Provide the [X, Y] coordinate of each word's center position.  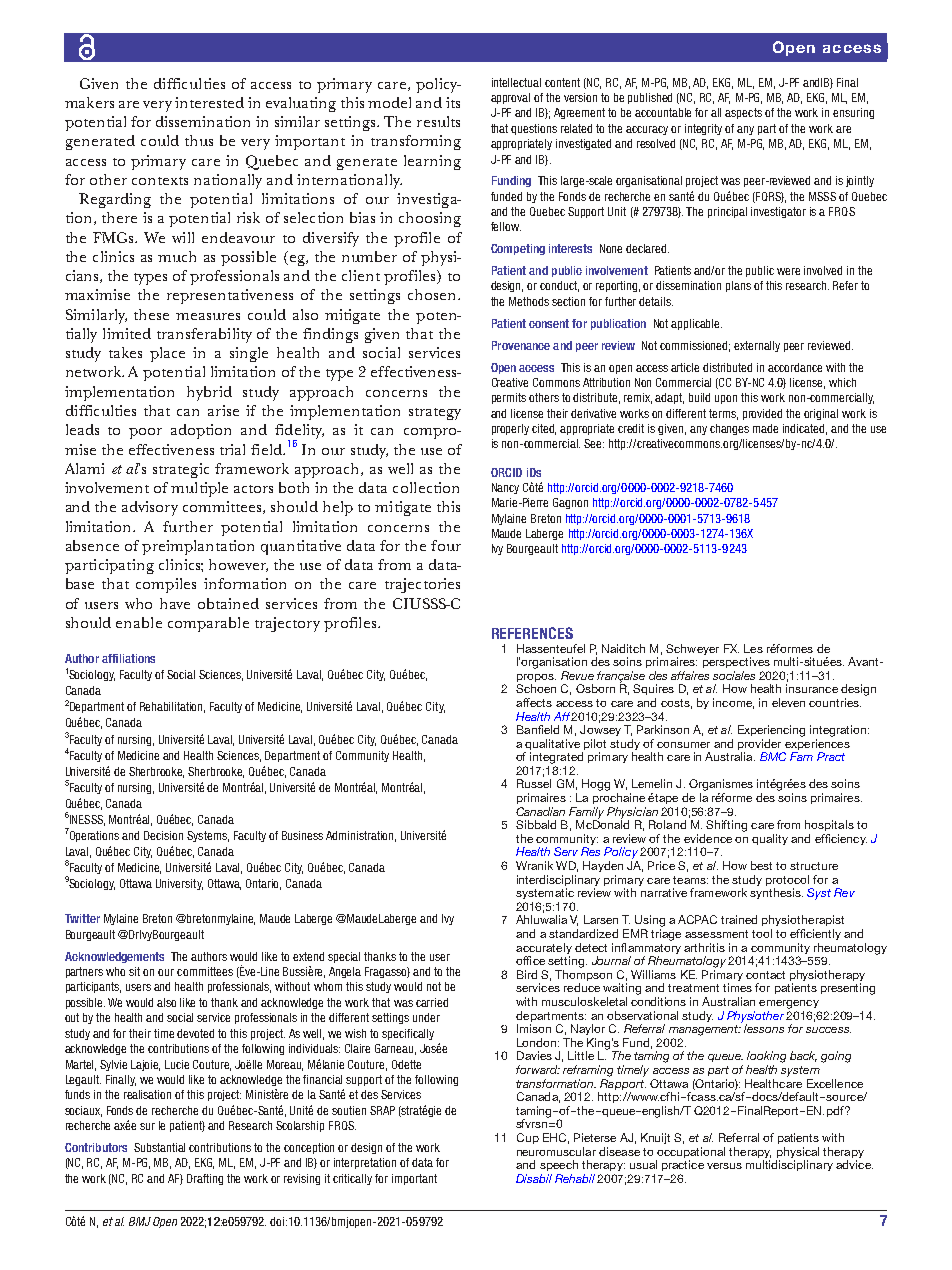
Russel [534, 783]
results [438, 121]
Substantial [159, 1147]
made [765, 428]
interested [209, 102]
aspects [743, 113]
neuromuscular [556, 1151]
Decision [163, 835]
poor [145, 433]
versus [724, 1166]
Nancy [505, 488]
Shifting [726, 826]
